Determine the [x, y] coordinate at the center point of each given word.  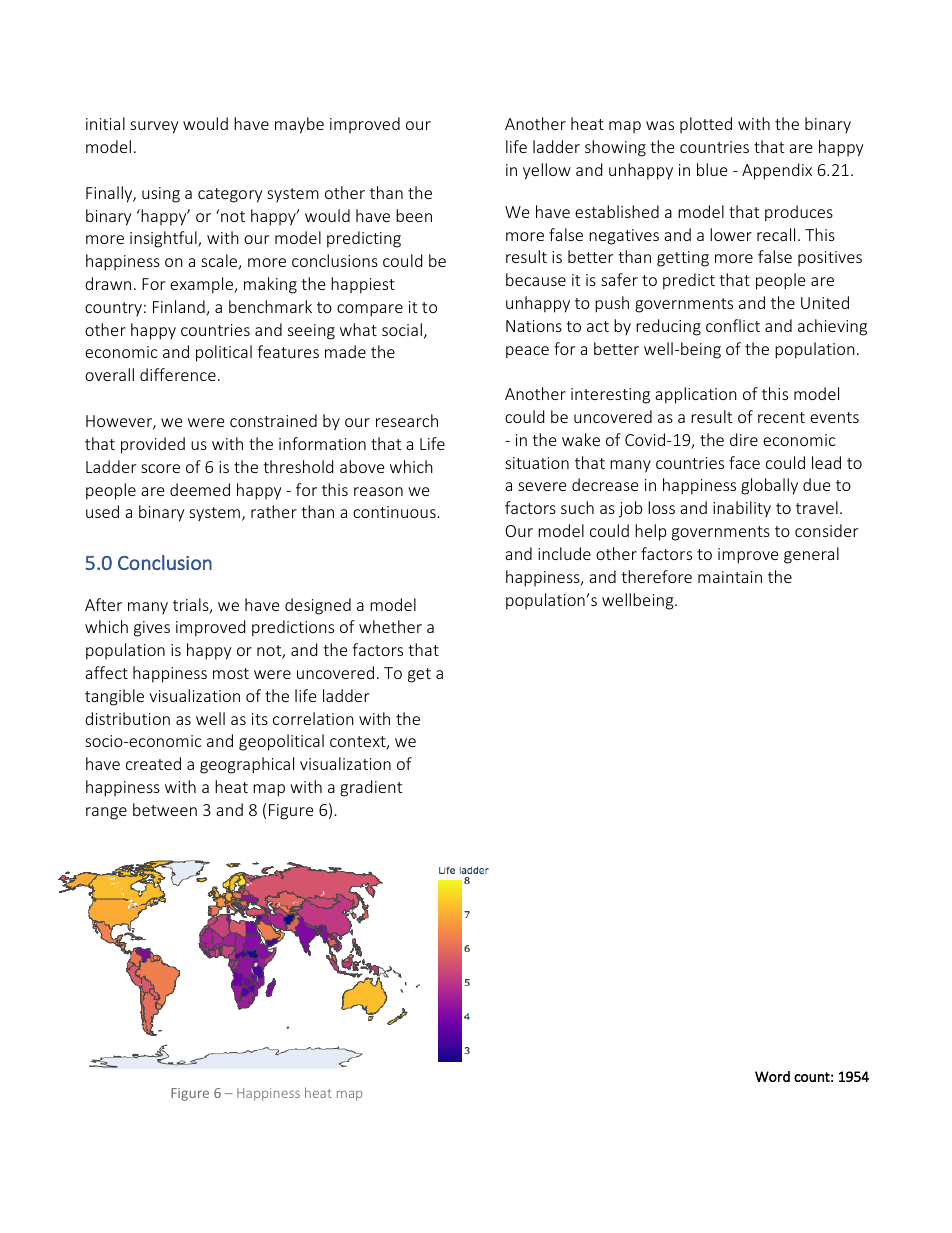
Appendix [777, 171]
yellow [547, 171]
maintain [730, 577]
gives [152, 629]
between [165, 809]
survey [154, 127]
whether [390, 626]
